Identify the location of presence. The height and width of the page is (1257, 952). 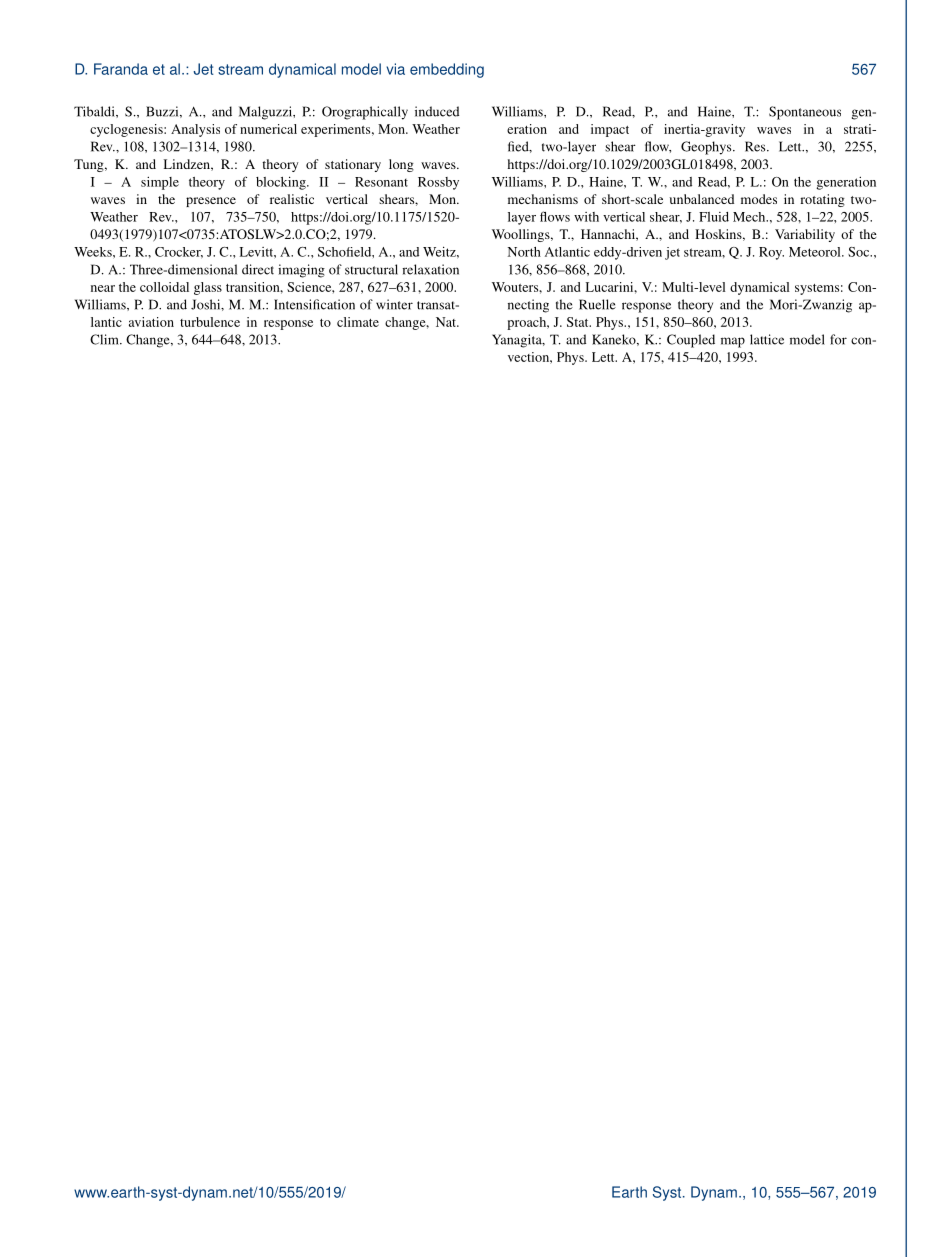
(211, 202).
